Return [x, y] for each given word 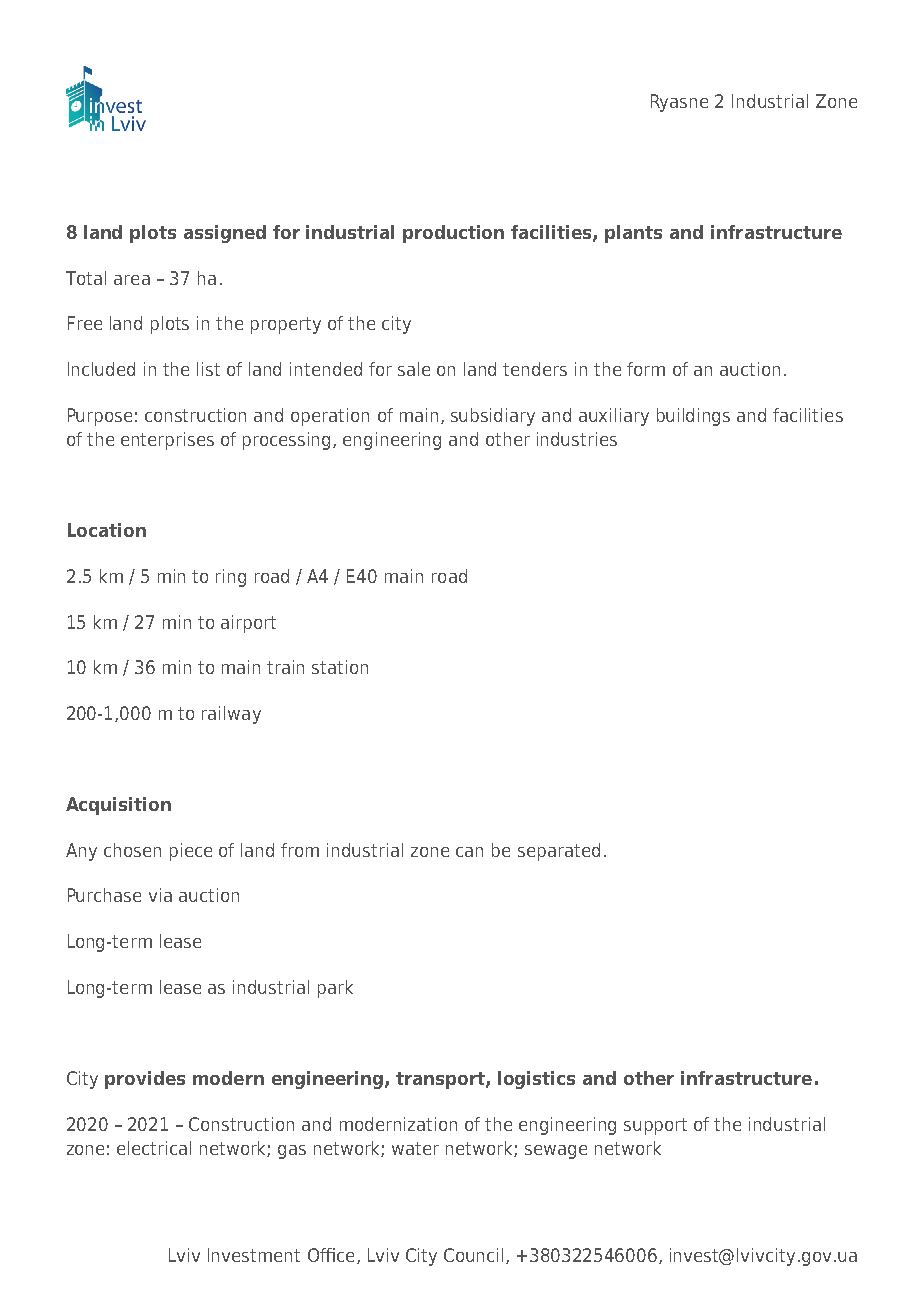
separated [559, 852]
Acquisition [118, 806]
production [453, 234]
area [132, 280]
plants [633, 234]
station [340, 667]
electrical [154, 1148]
